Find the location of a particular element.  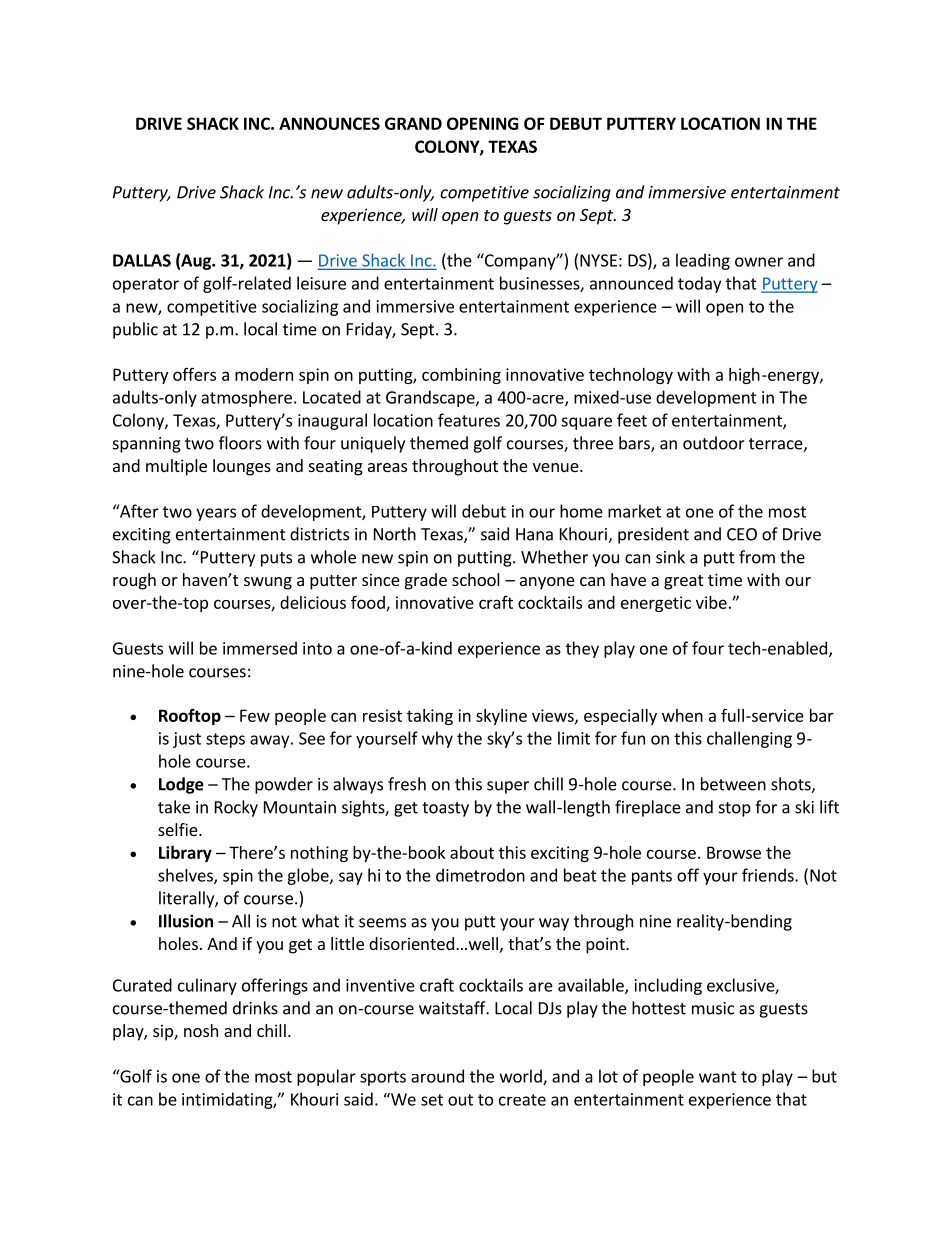

vibe is located at coordinates (711, 602).
